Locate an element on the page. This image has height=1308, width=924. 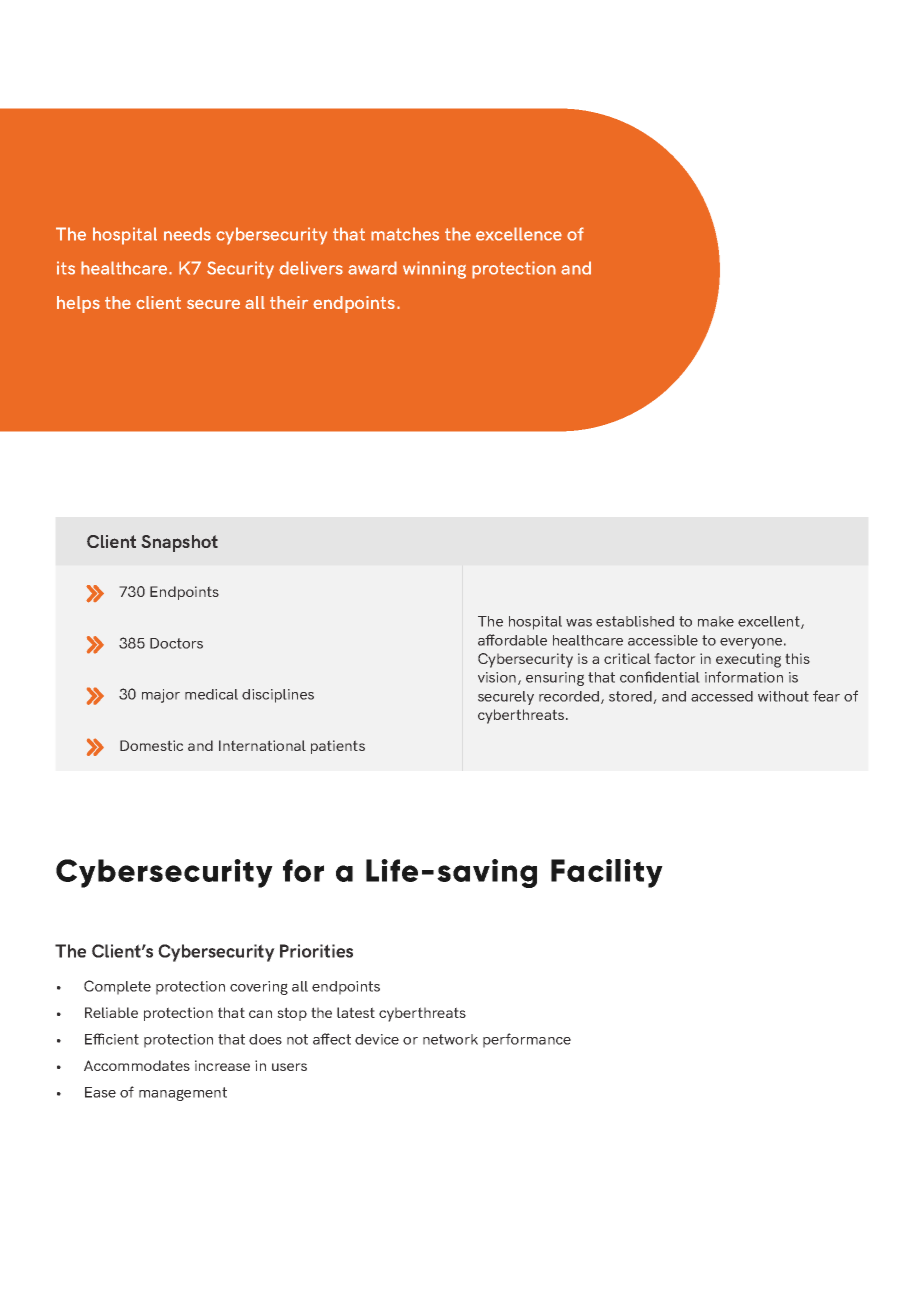
make is located at coordinates (716, 621).
